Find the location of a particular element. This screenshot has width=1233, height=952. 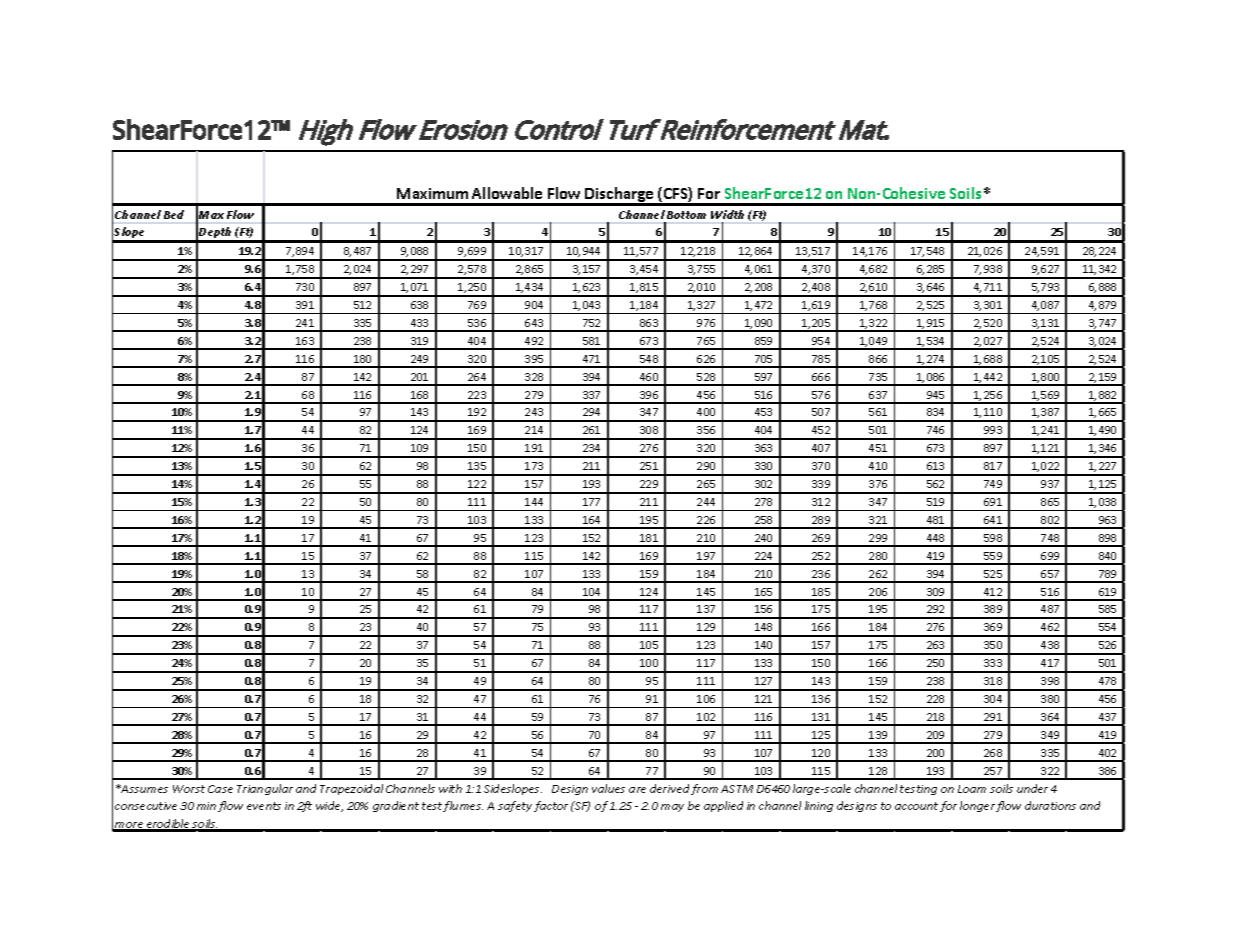

values is located at coordinates (608, 788).
